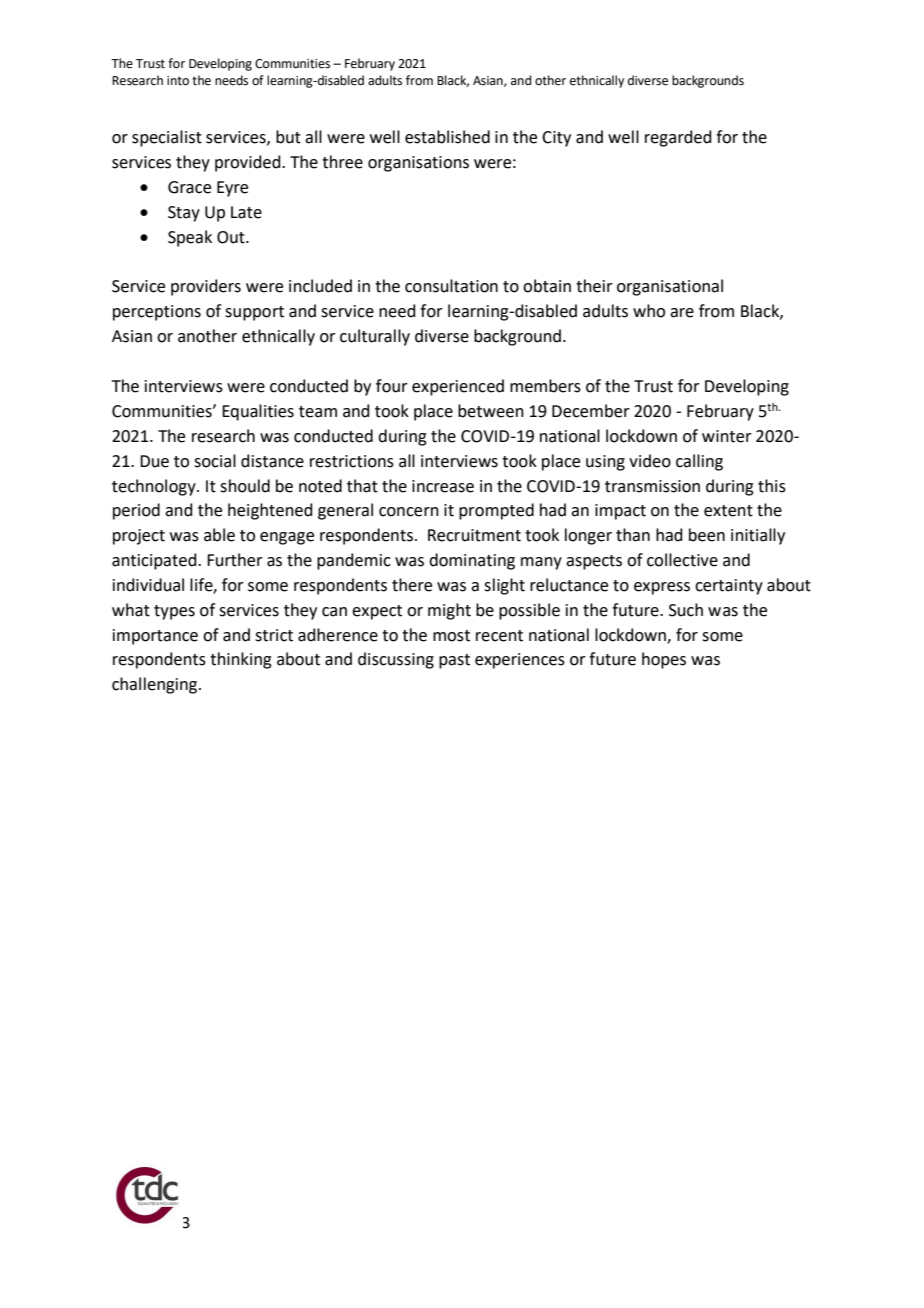 The image size is (924, 1308). I want to click on into, so click(178, 81).
